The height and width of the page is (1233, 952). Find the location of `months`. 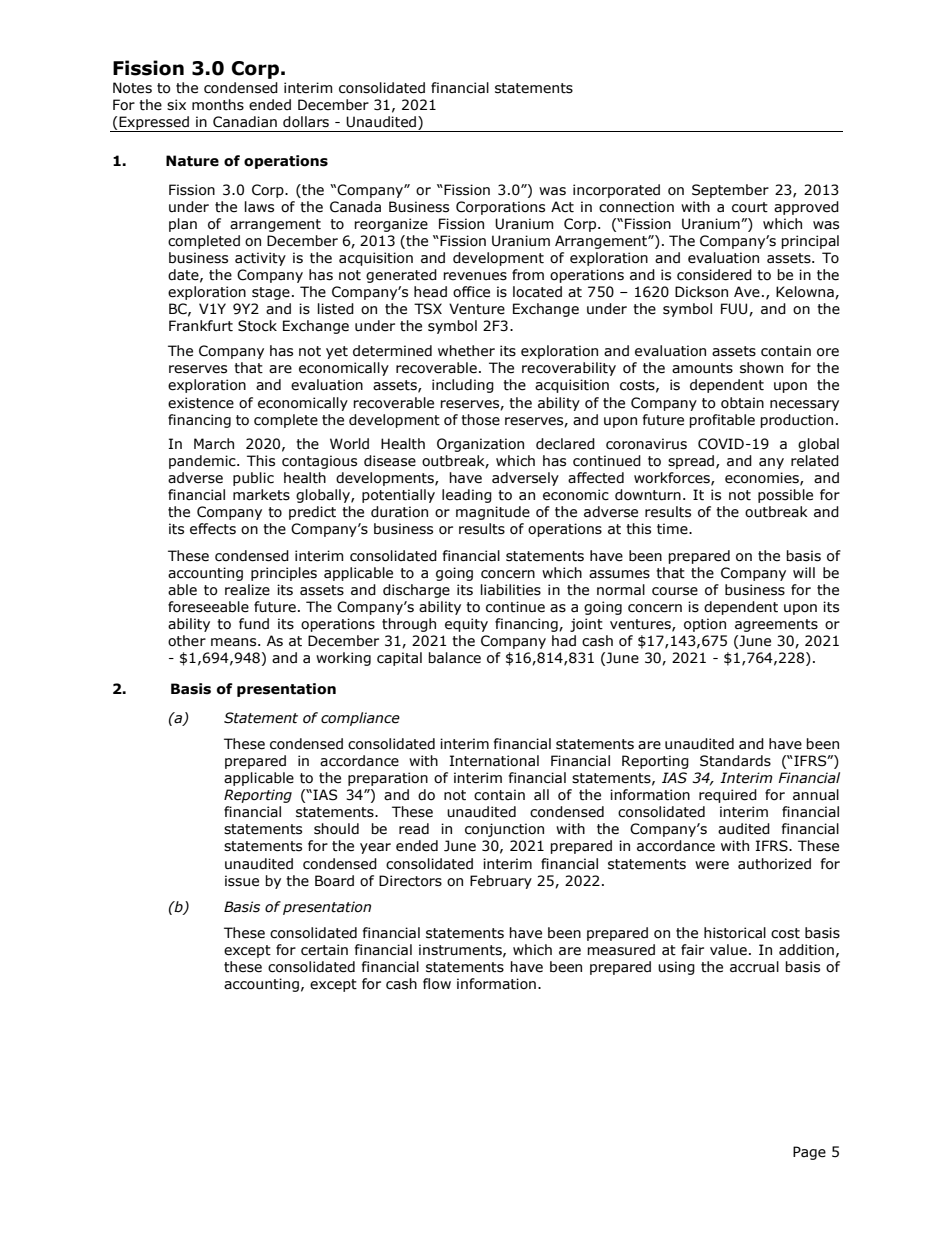

months is located at coordinates (218, 105).
